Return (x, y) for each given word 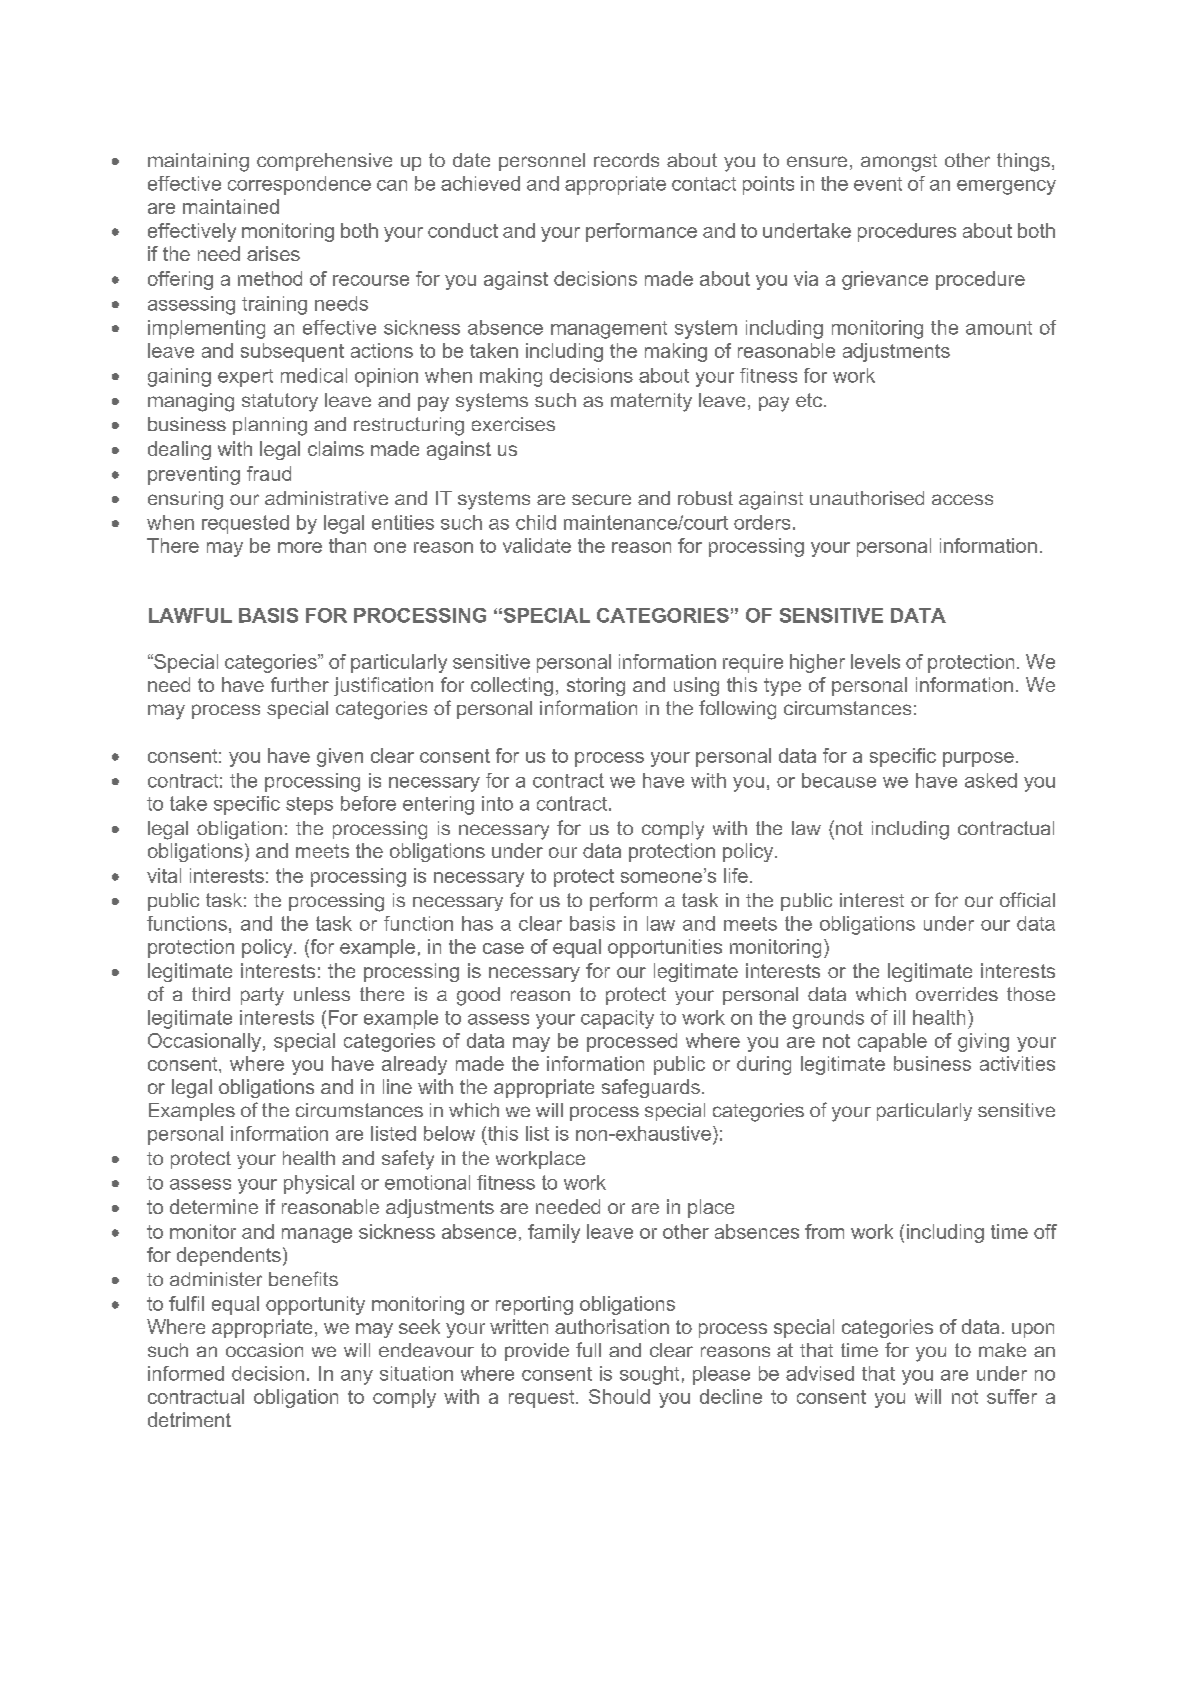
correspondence (299, 185)
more (300, 547)
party (262, 996)
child (536, 522)
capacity (617, 1019)
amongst (899, 163)
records (626, 160)
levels (875, 661)
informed (186, 1373)
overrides (957, 994)
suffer (1012, 1396)
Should (619, 1396)
